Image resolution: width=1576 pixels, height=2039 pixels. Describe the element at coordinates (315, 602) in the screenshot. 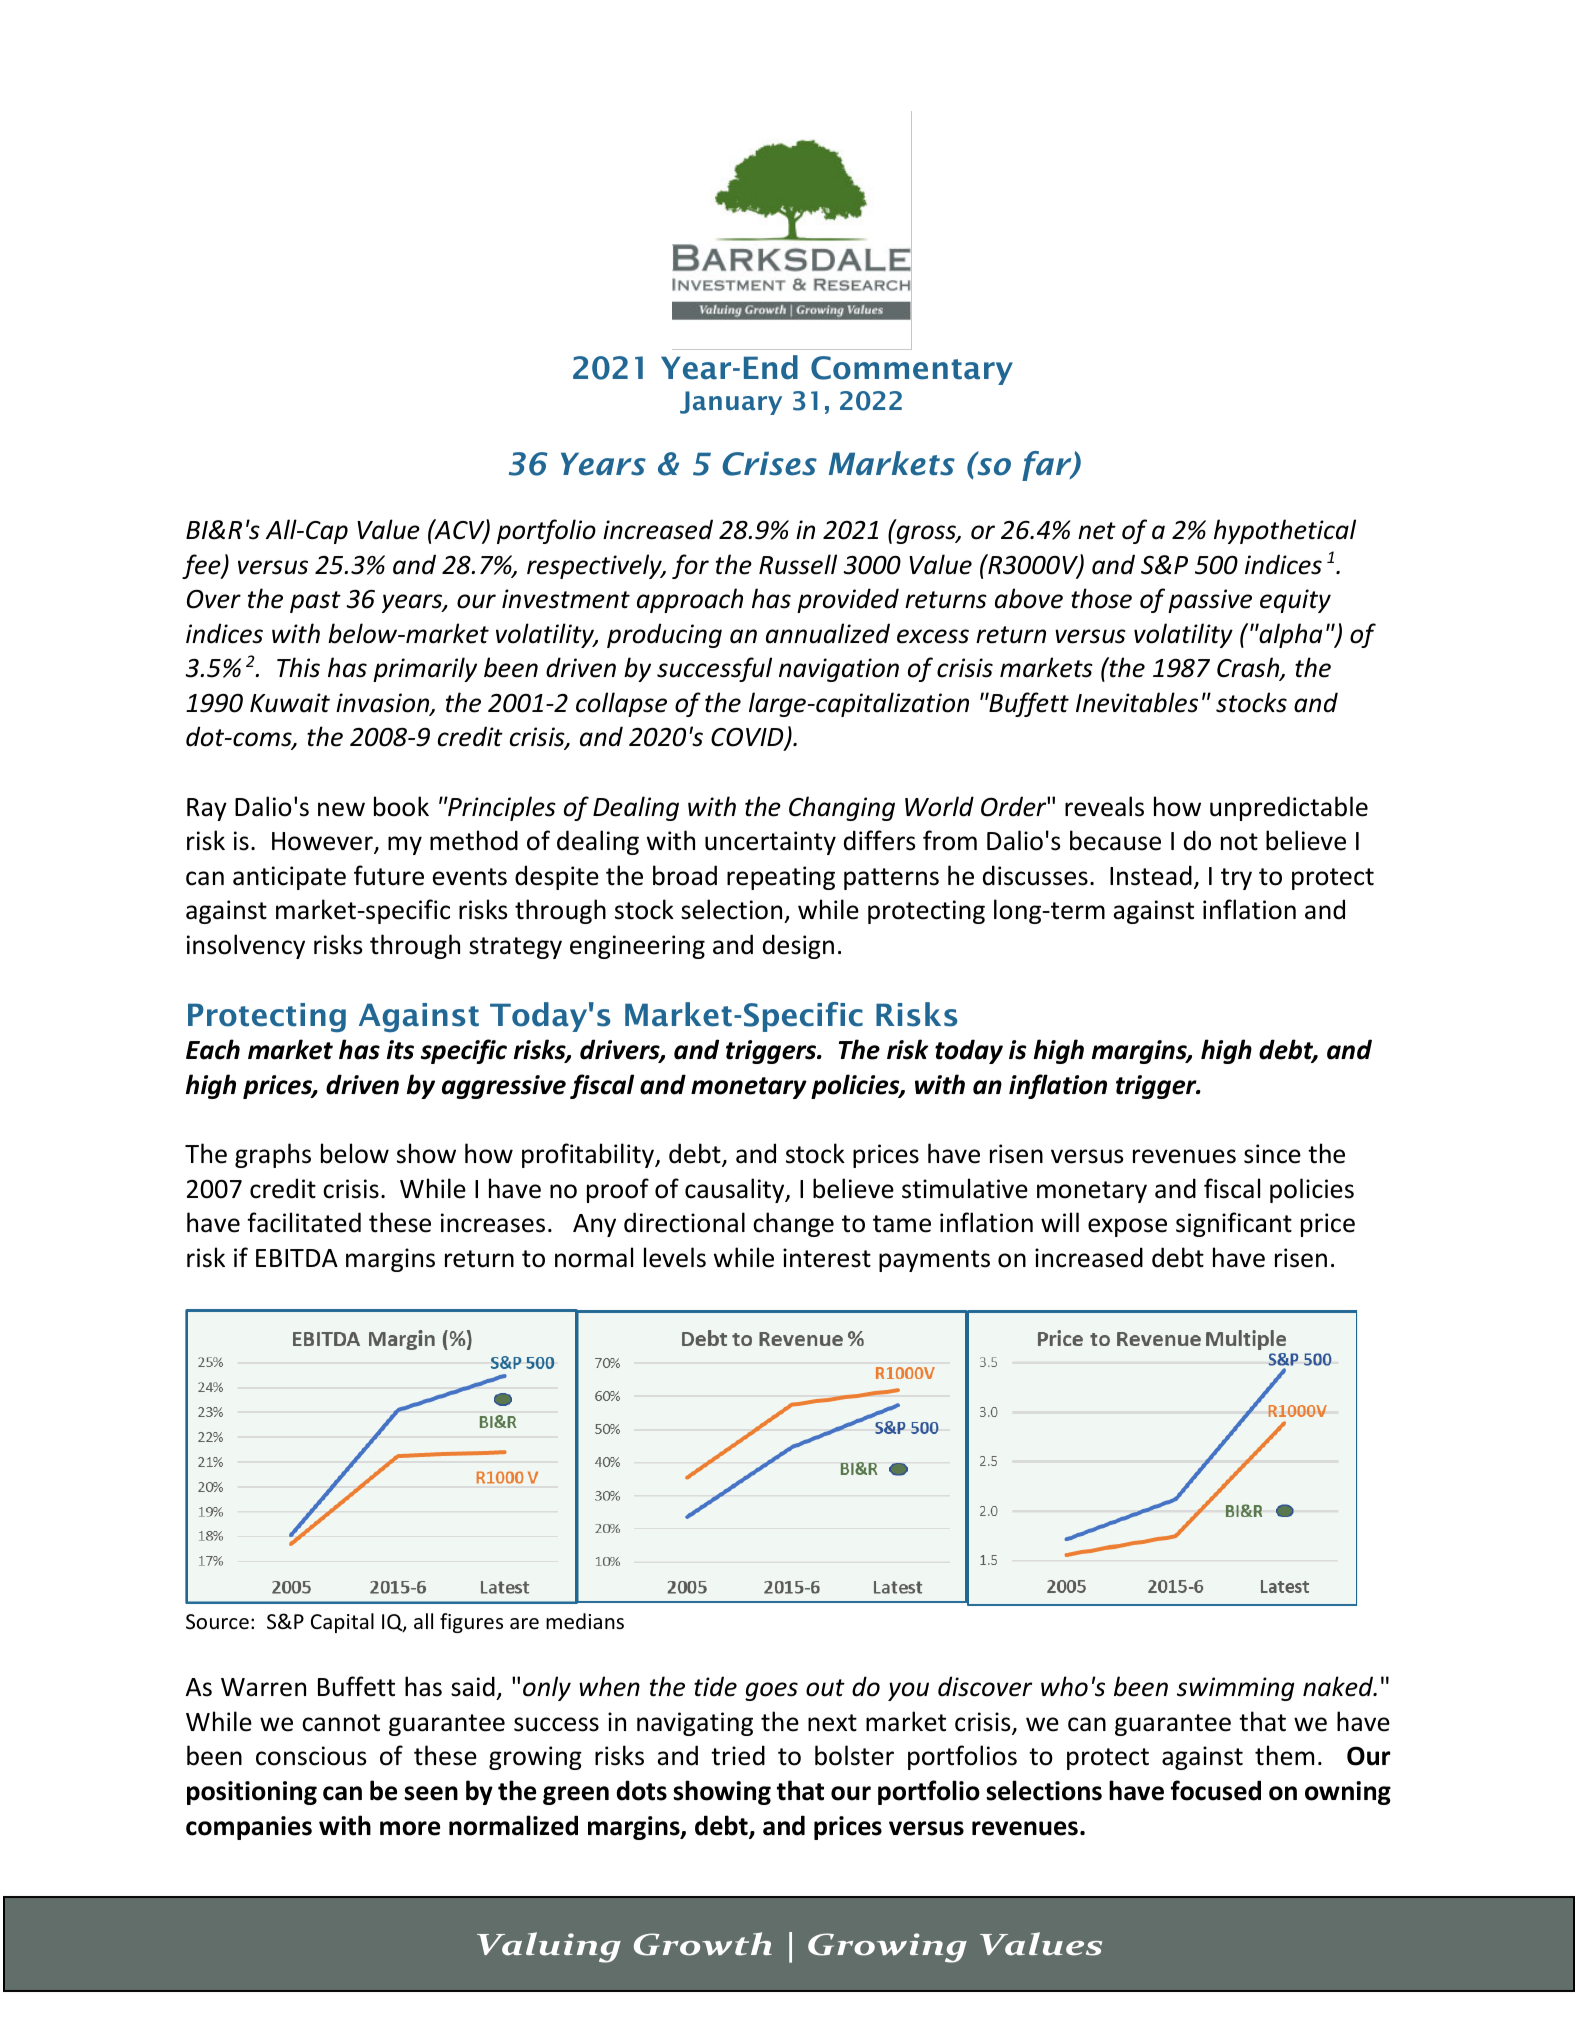

I see `past` at that location.
